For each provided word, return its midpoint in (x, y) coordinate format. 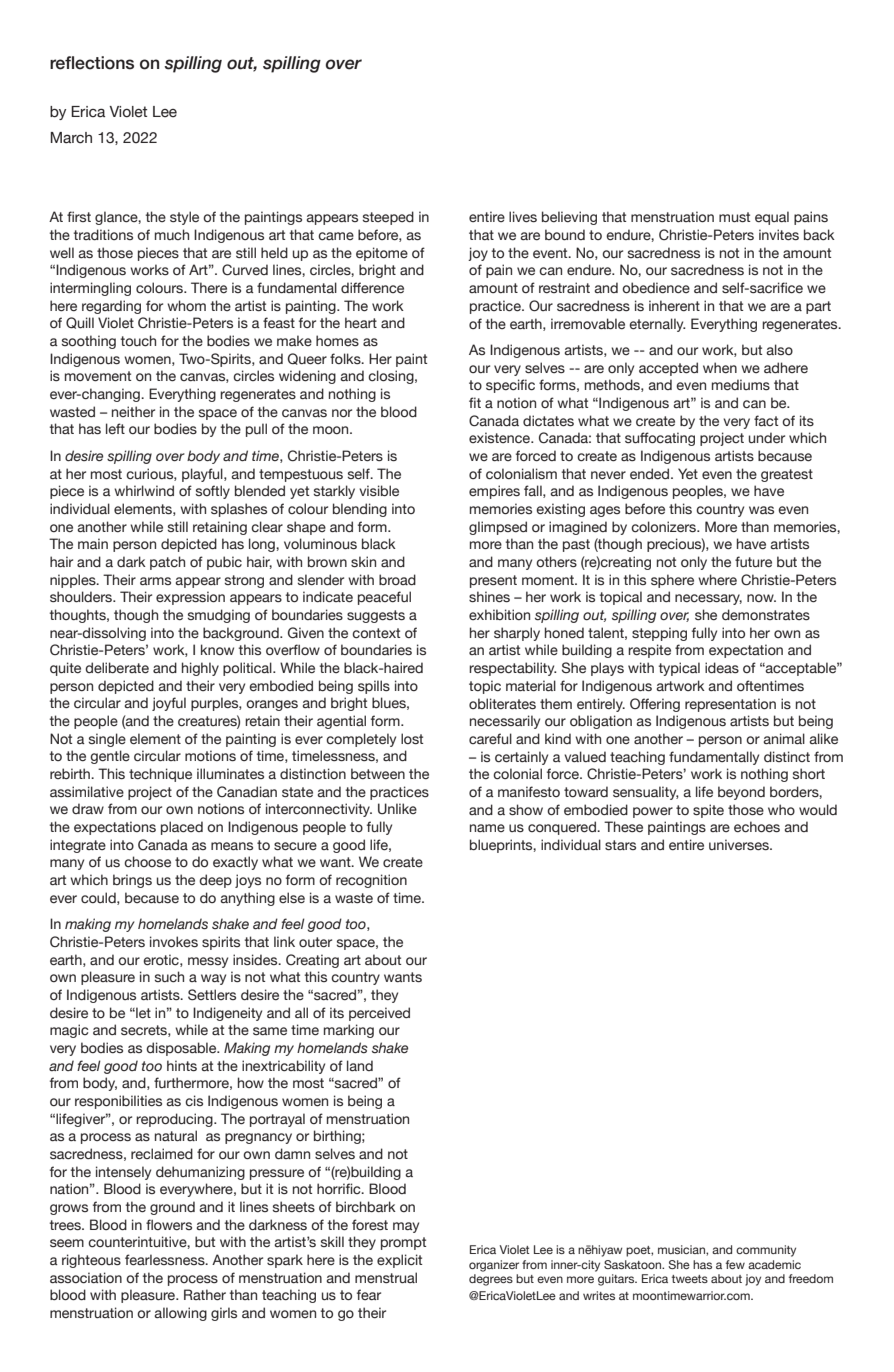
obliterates (502, 704)
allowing (180, 1314)
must (734, 217)
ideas (722, 668)
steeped (388, 218)
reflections (92, 63)
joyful (169, 704)
